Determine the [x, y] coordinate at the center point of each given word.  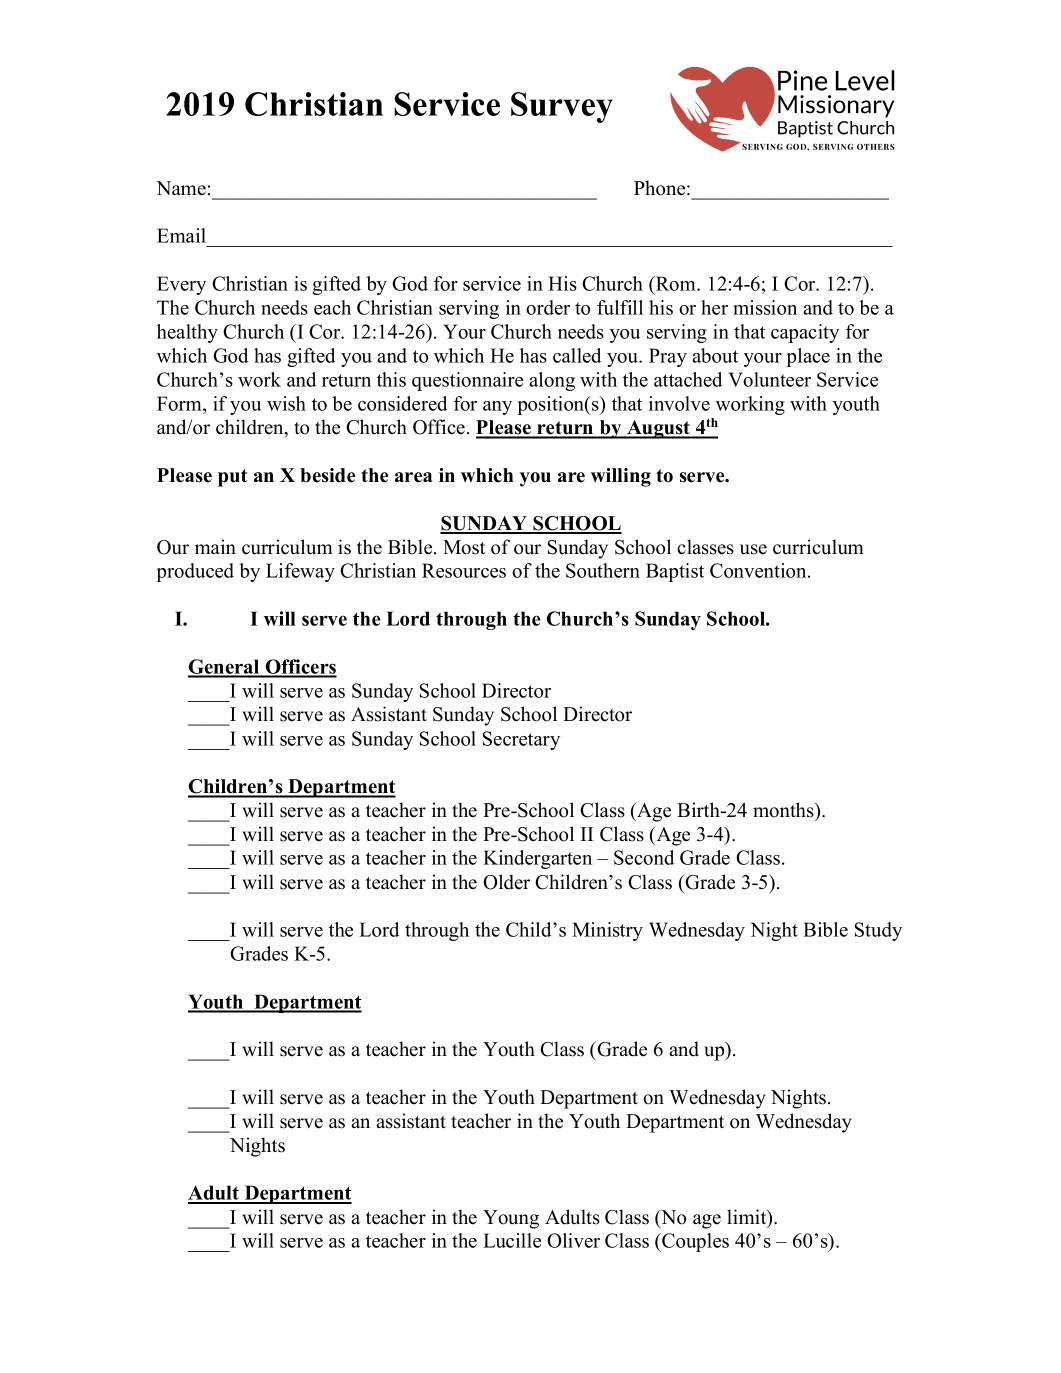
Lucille [512, 1240]
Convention [759, 570]
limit [748, 1218]
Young [511, 1219]
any [497, 408]
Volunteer [769, 379]
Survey [562, 107]
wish [286, 403]
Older [506, 882]
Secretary [521, 740]
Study [878, 931]
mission [765, 307]
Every [181, 285]
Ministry [607, 931]
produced [195, 572]
